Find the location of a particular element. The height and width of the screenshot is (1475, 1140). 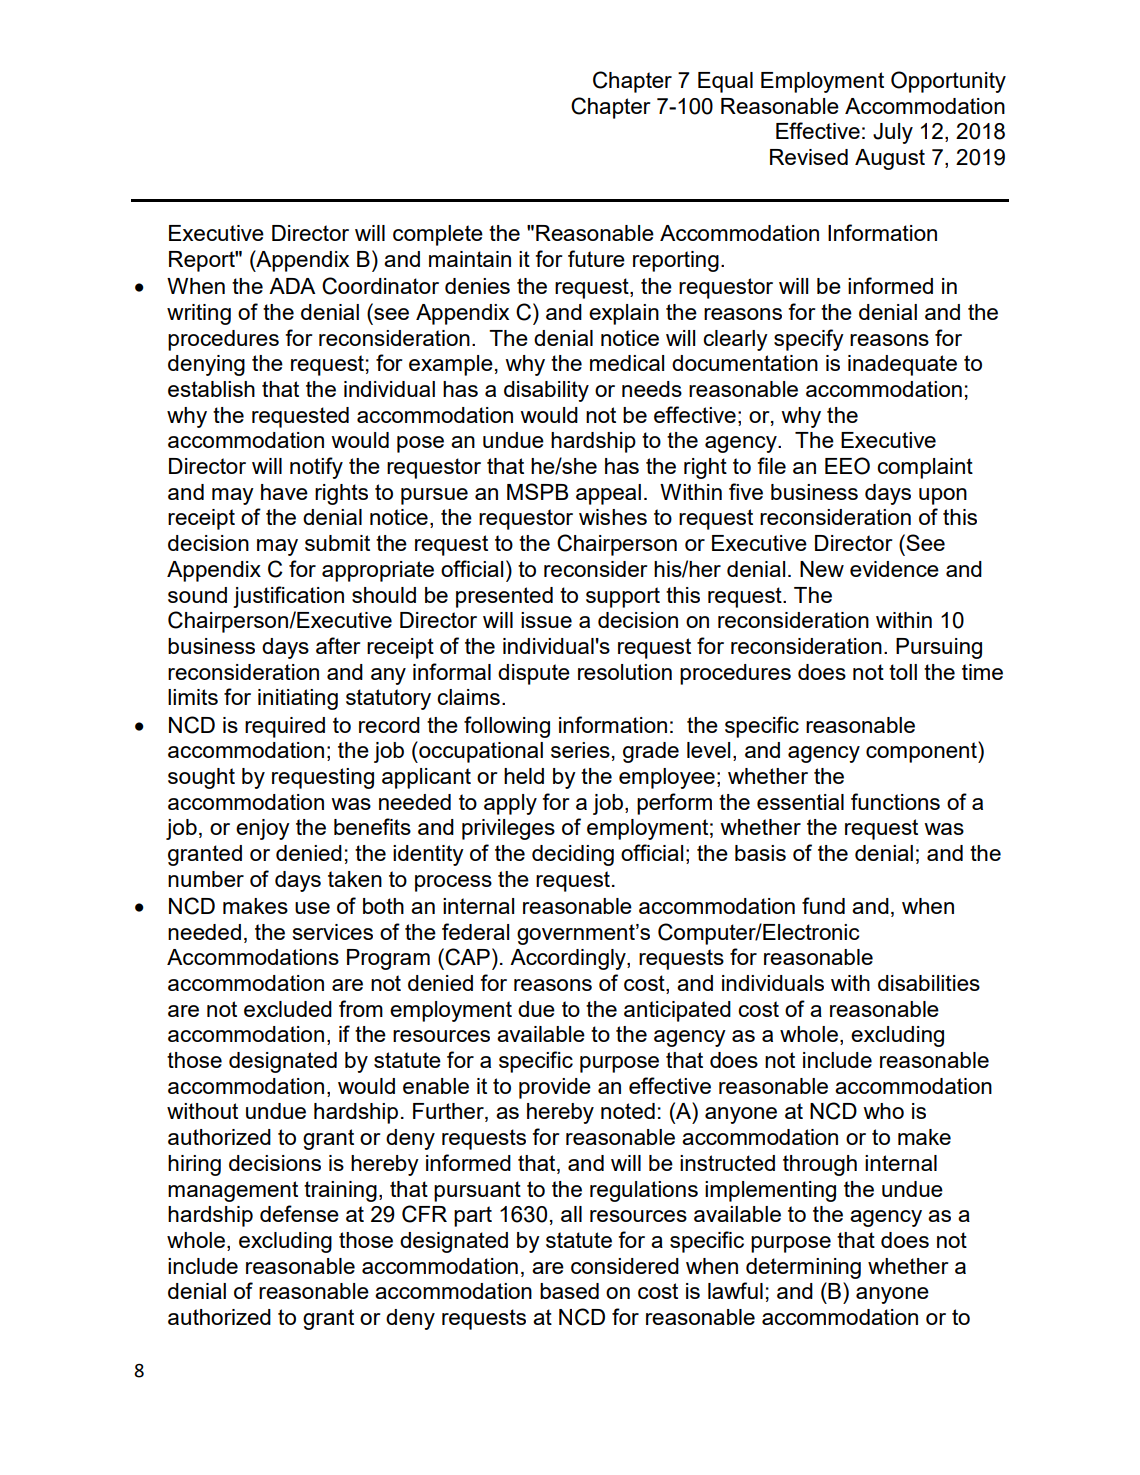

complete is located at coordinates (438, 235).
